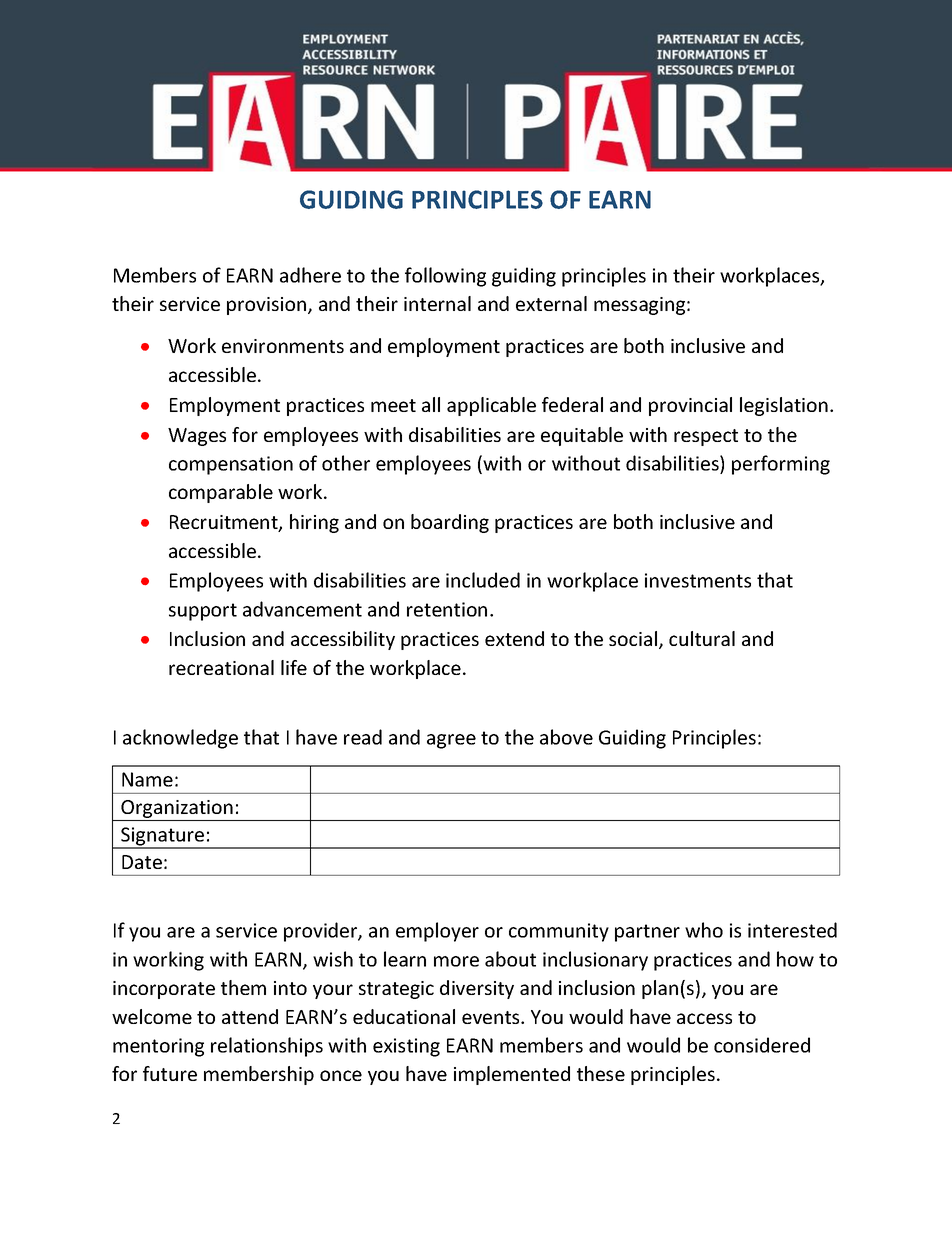  What do you see at coordinates (267, 1047) in the page?
I see `relationships` at bounding box center [267, 1047].
